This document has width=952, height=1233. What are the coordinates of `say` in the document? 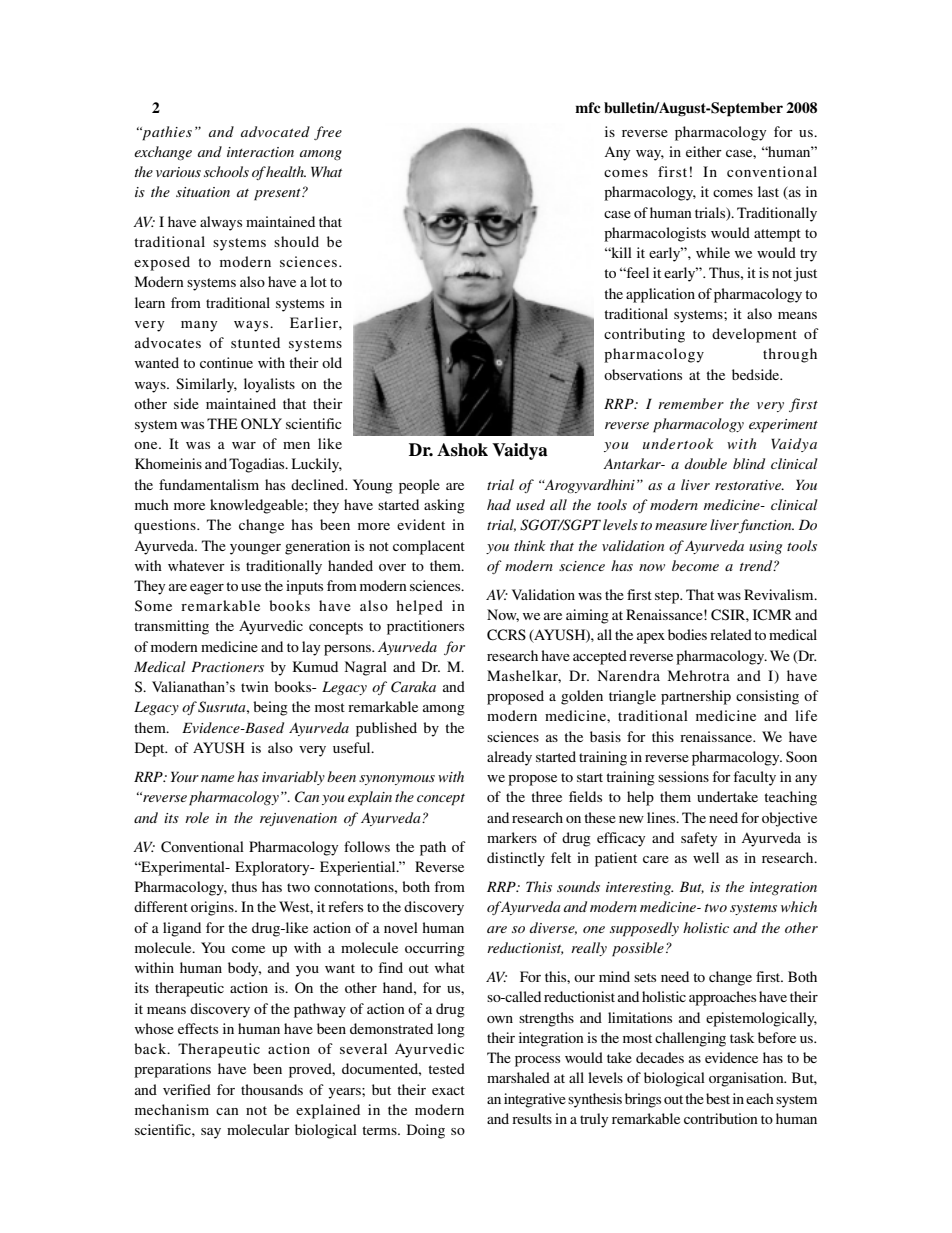 It's located at (211, 1133).
